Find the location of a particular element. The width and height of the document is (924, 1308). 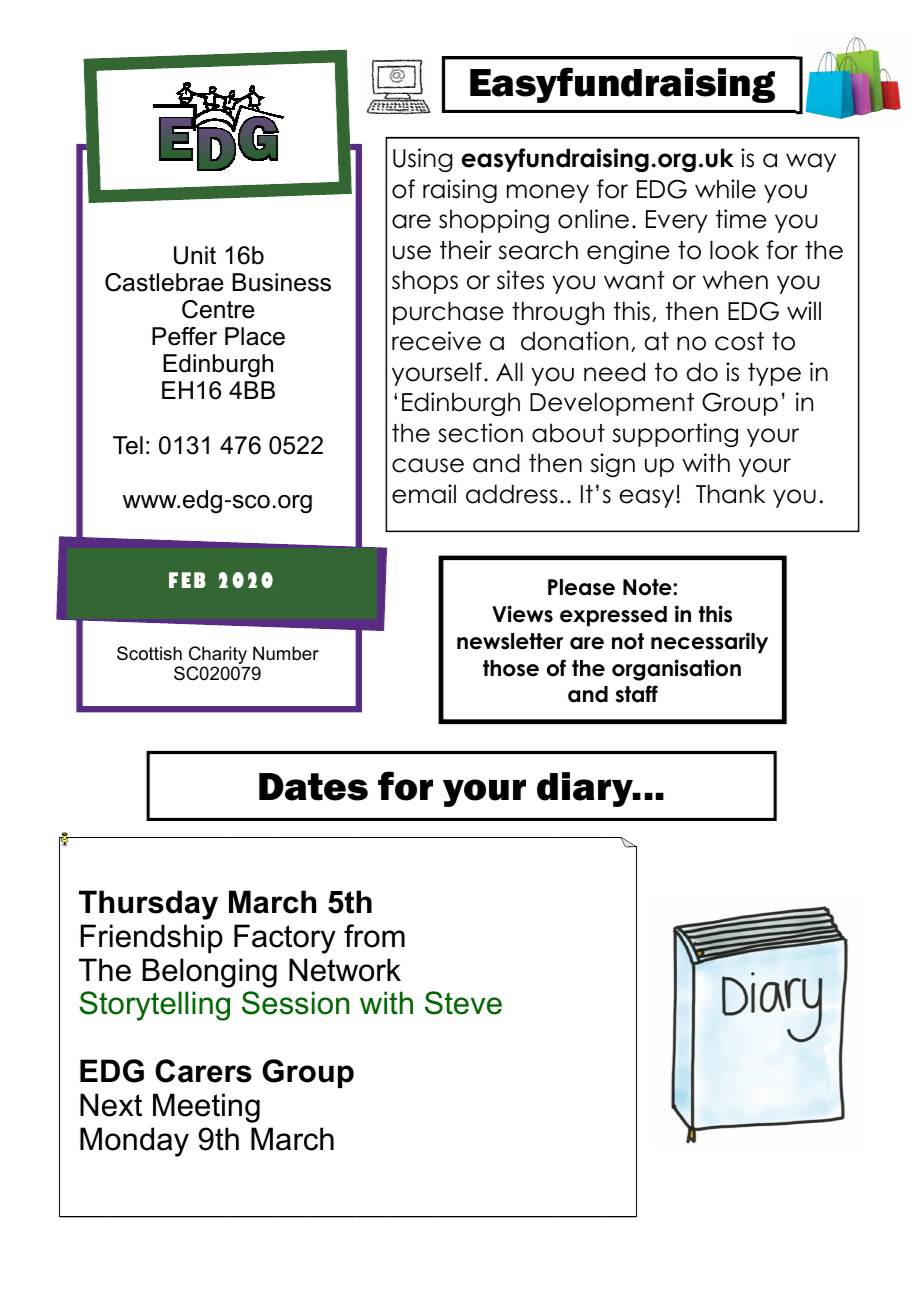

newsletter is located at coordinates (510, 641).
